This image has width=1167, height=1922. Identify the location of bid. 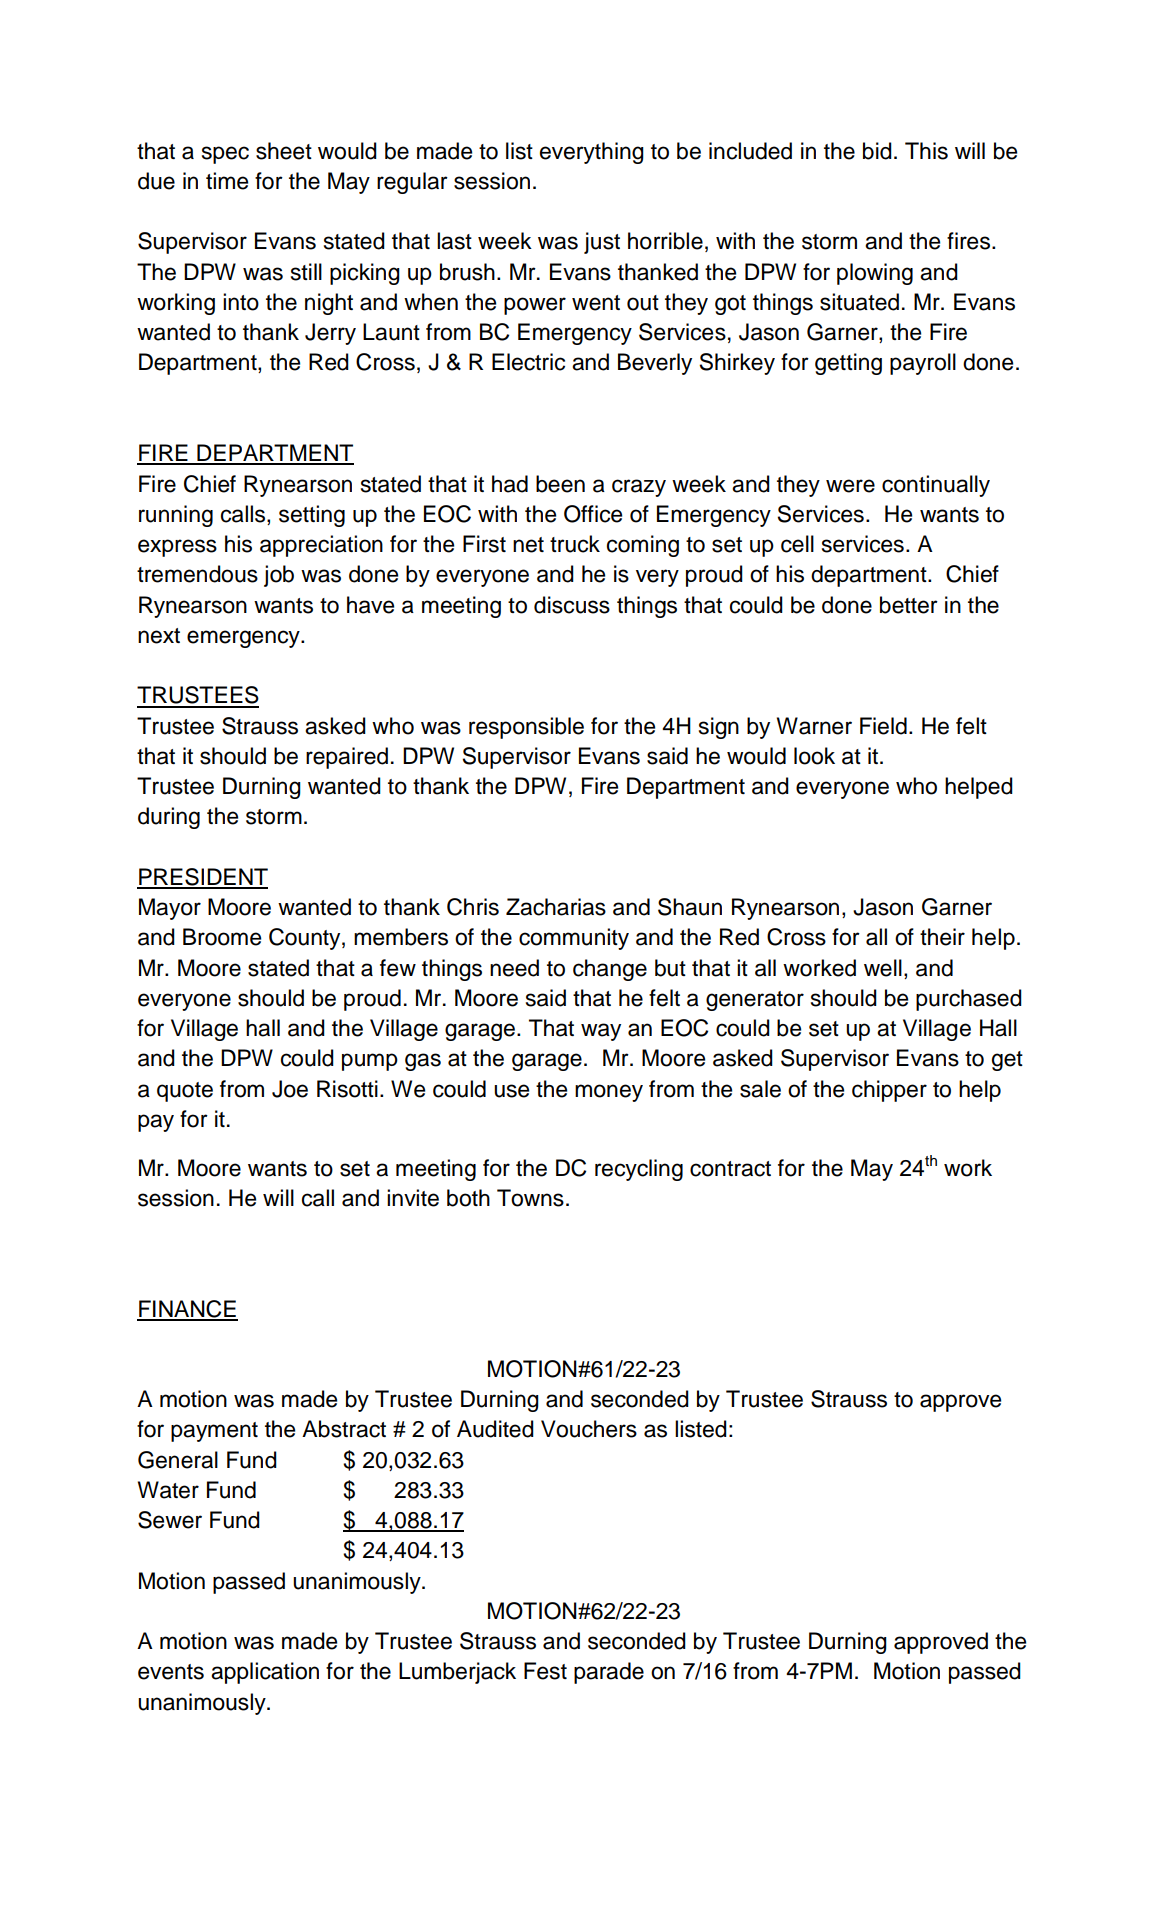
(877, 151).
